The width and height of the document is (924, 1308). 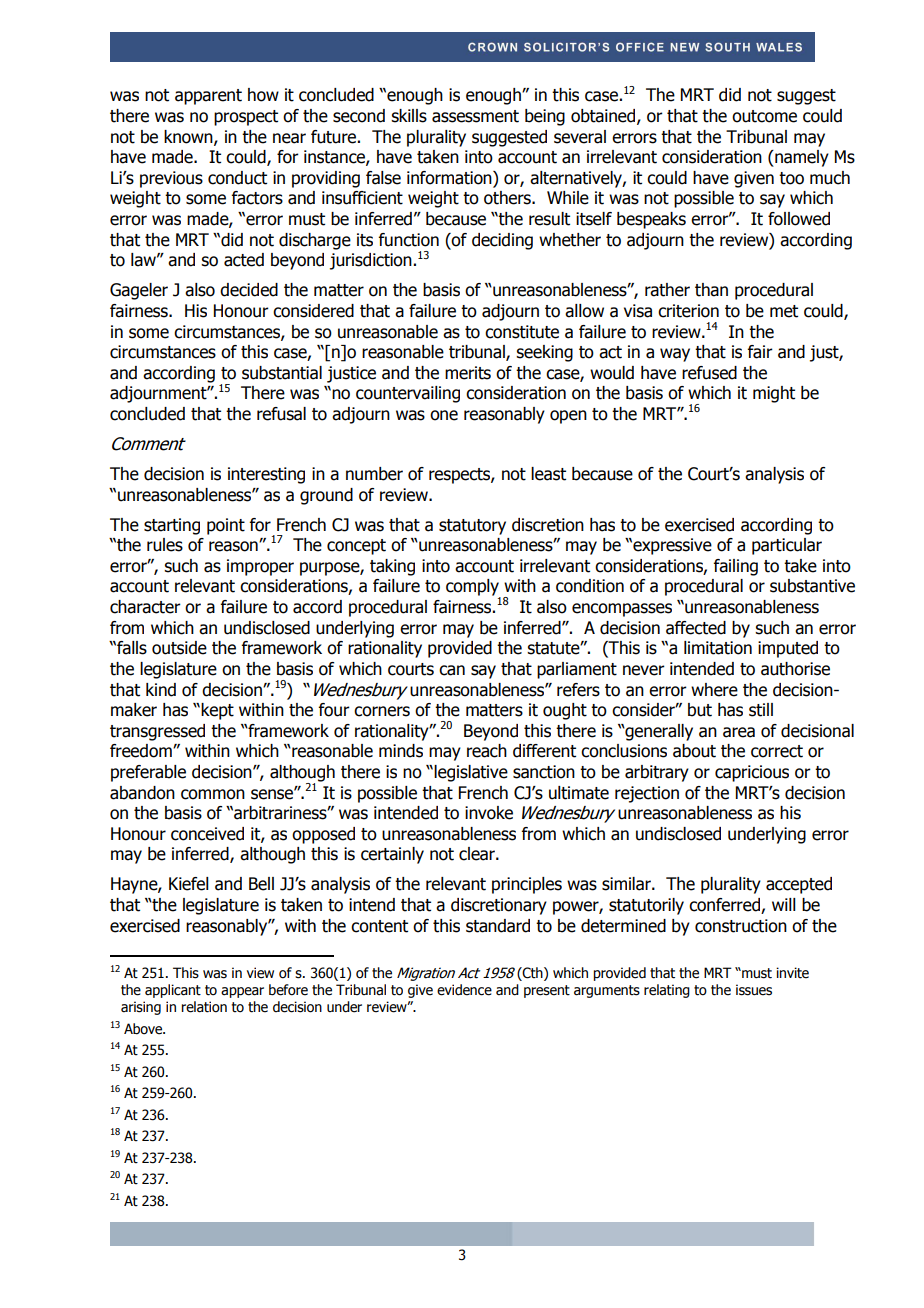 What do you see at coordinates (764, 116) in the document?
I see `outcome` at bounding box center [764, 116].
